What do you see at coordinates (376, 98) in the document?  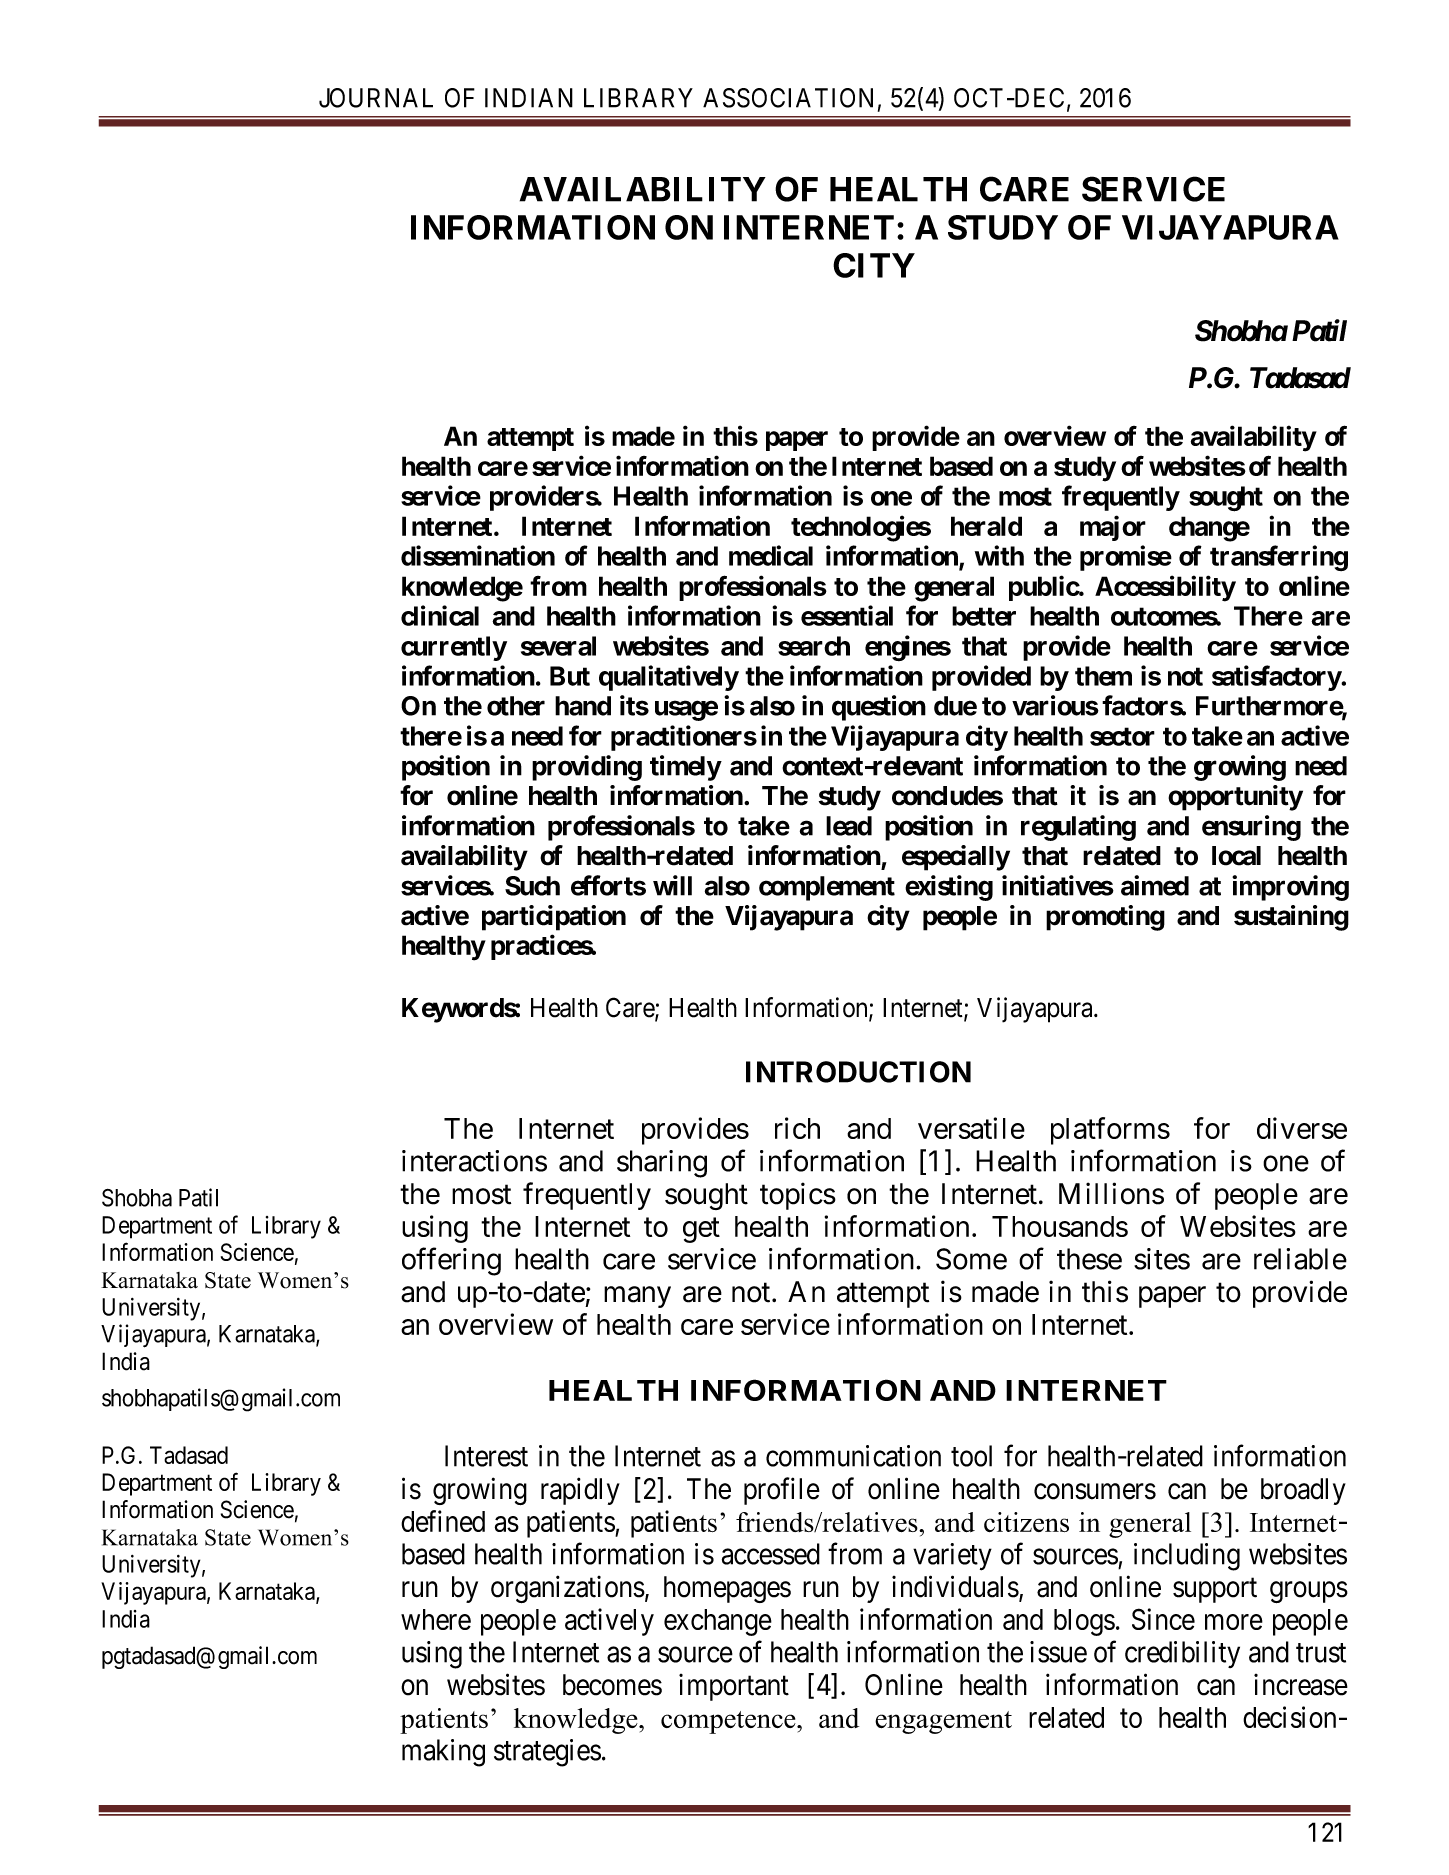 I see `JOURNAL` at bounding box center [376, 98].
